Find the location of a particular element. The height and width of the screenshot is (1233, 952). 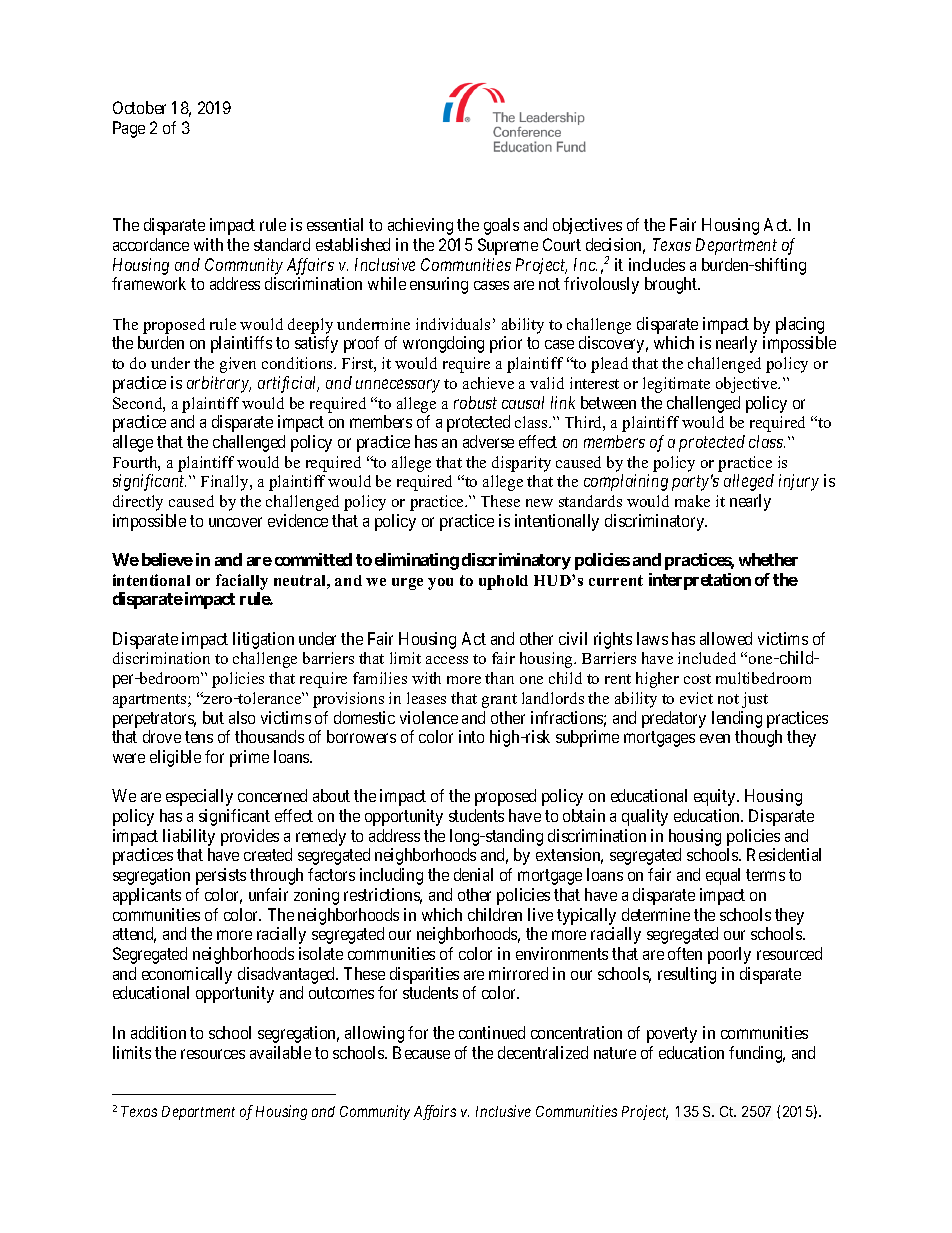

October is located at coordinates (139, 107).
